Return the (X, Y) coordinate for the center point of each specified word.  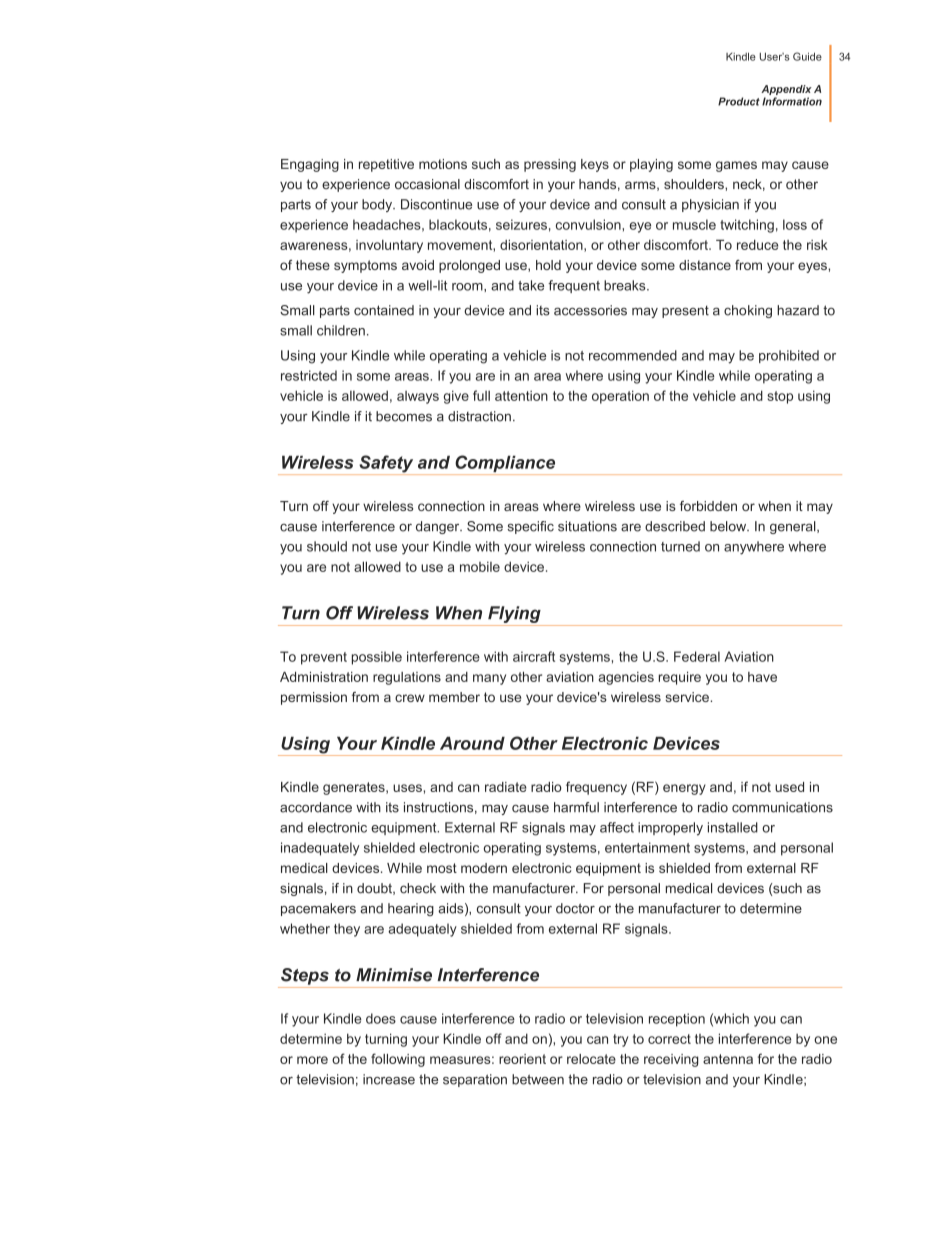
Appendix (786, 90)
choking (748, 311)
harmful (576, 807)
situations (587, 526)
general (794, 527)
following (398, 1060)
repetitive (386, 165)
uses (407, 788)
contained (384, 310)
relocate (591, 1059)
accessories (590, 310)
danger (439, 527)
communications (782, 807)
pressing (550, 165)
